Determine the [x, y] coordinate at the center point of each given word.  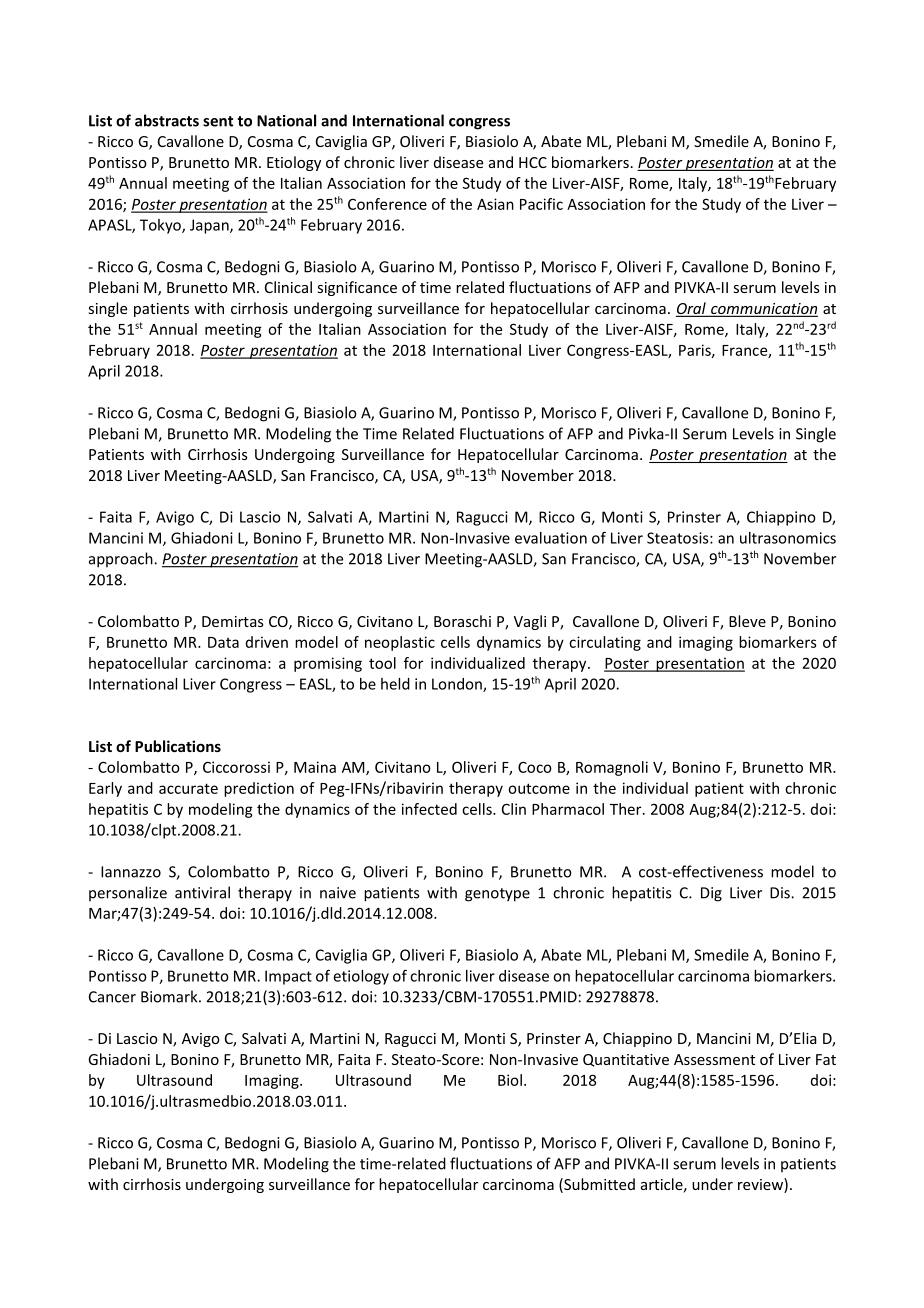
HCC [533, 162]
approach [122, 560]
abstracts [167, 120]
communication [763, 310]
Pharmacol [568, 809]
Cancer [112, 997]
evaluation [551, 538]
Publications [178, 746]
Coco [535, 767]
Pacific [541, 204]
